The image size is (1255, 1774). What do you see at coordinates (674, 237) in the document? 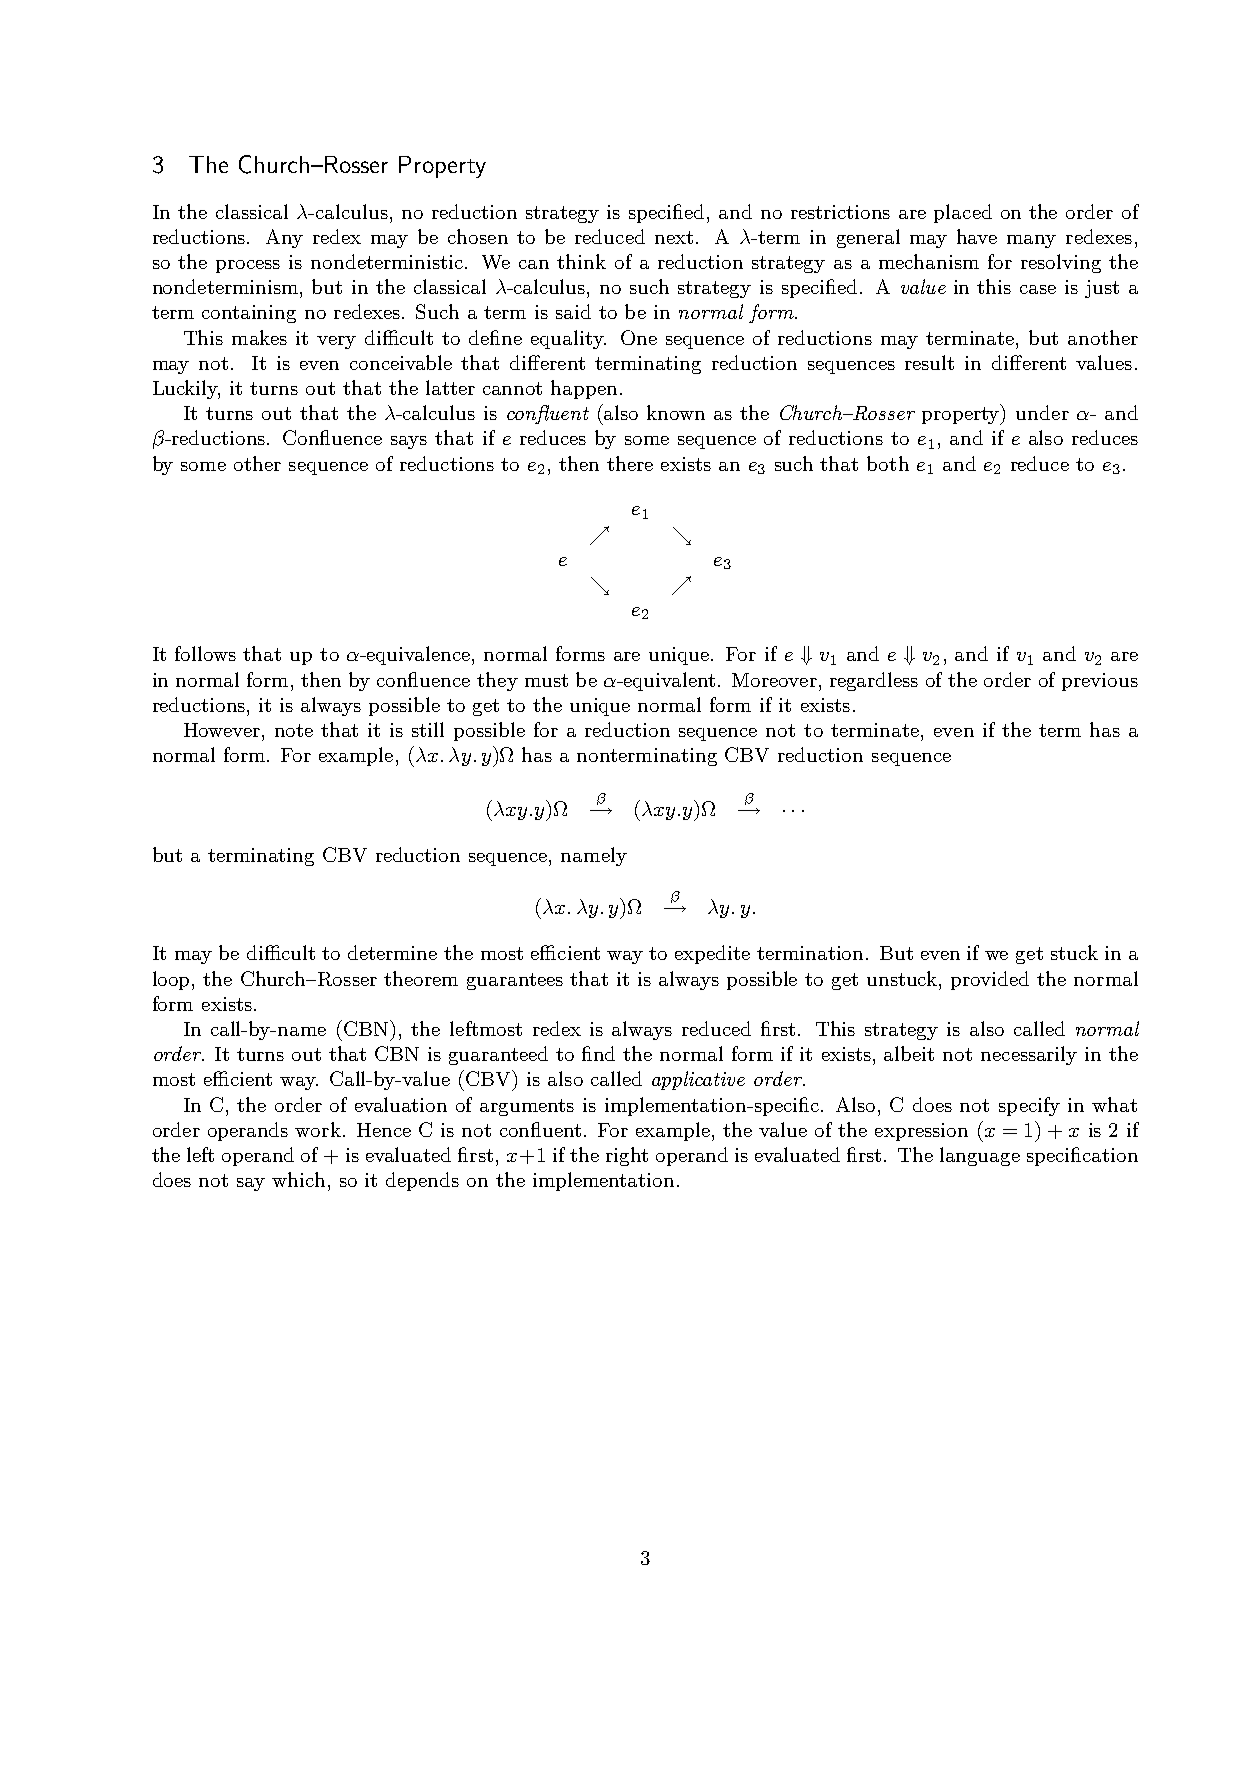
I see `next` at bounding box center [674, 237].
